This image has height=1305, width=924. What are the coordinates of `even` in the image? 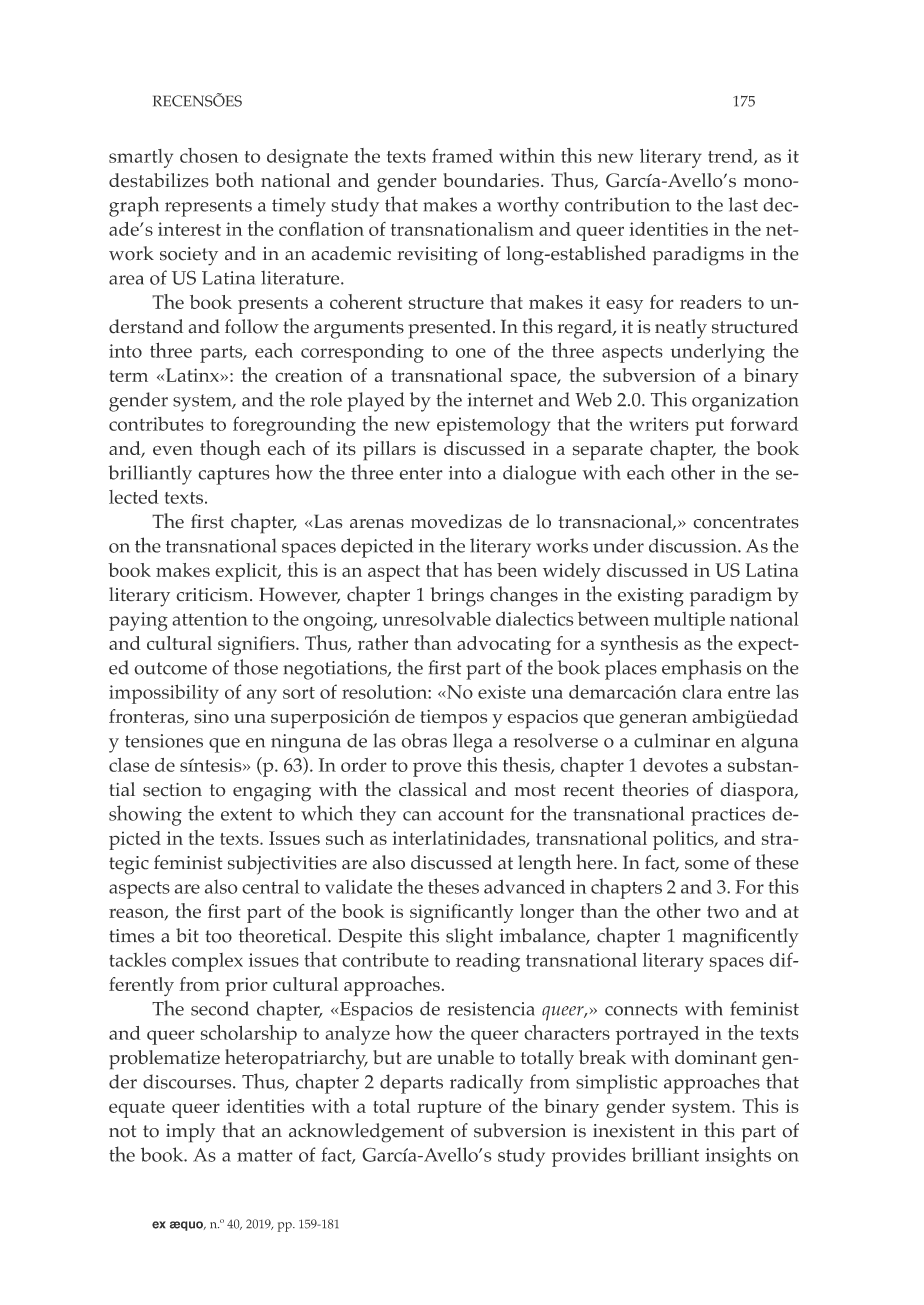 It's located at (173, 451).
